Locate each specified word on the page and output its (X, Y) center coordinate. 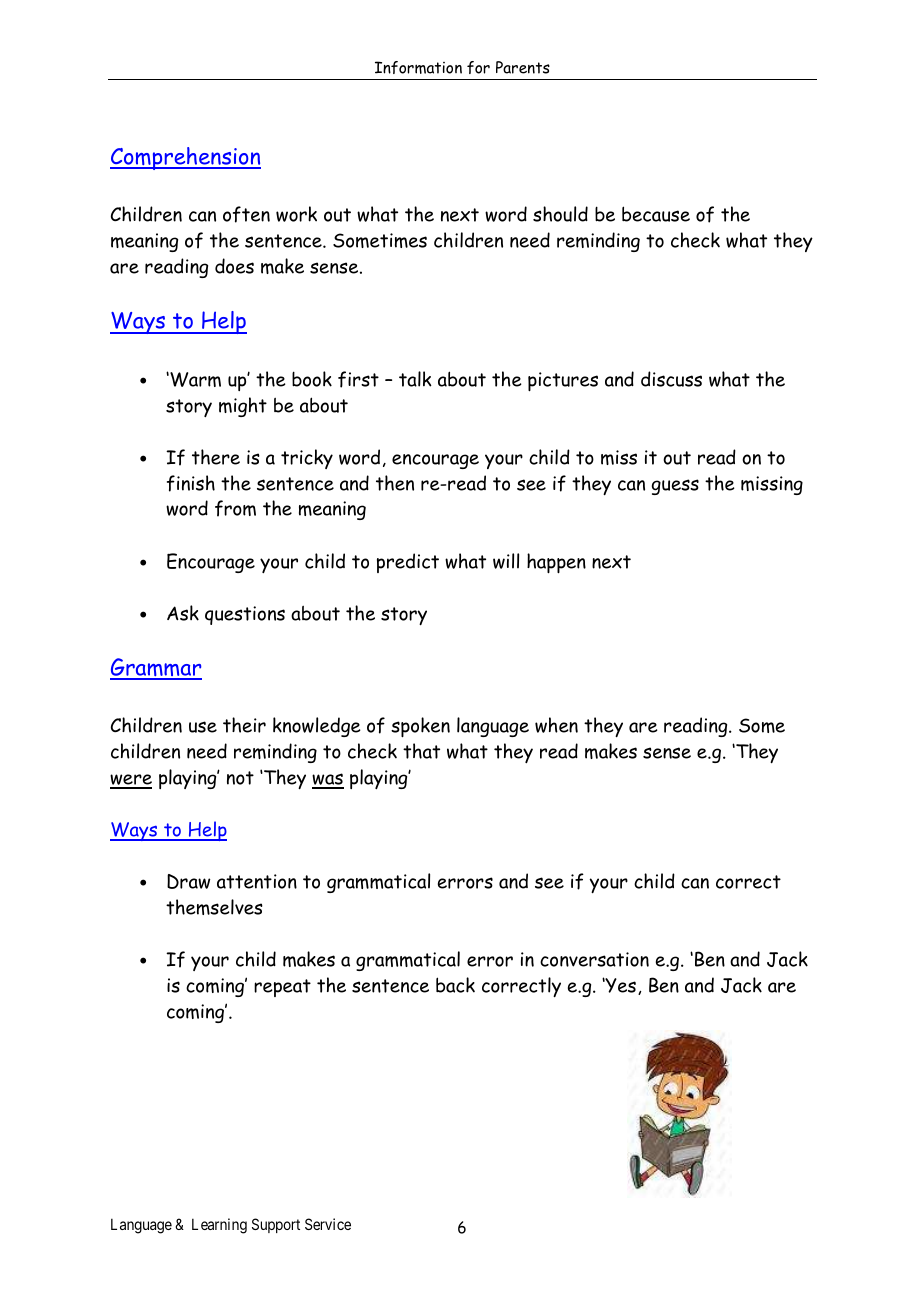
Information (418, 67)
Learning (219, 1226)
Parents (523, 67)
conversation (594, 959)
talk (415, 379)
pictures (563, 381)
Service (328, 1224)
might (243, 407)
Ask (183, 613)
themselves (214, 907)
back (455, 985)
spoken (420, 727)
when (556, 725)
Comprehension (185, 158)
